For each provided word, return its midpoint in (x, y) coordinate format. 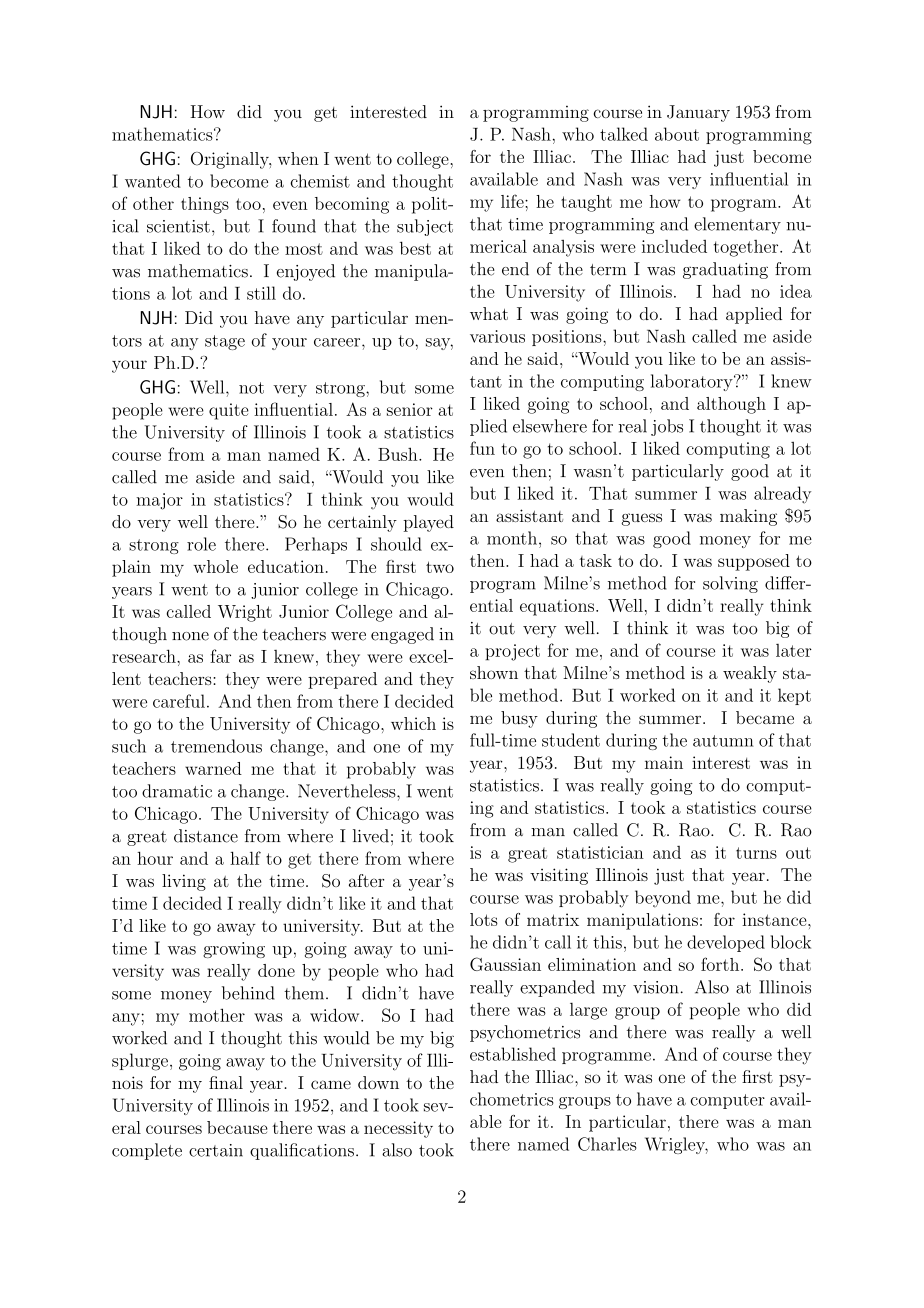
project (512, 652)
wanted (153, 181)
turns (756, 853)
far (220, 656)
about (677, 134)
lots (484, 919)
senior (410, 409)
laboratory (693, 382)
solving (730, 584)
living (184, 882)
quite (229, 411)
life (513, 201)
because (237, 1127)
